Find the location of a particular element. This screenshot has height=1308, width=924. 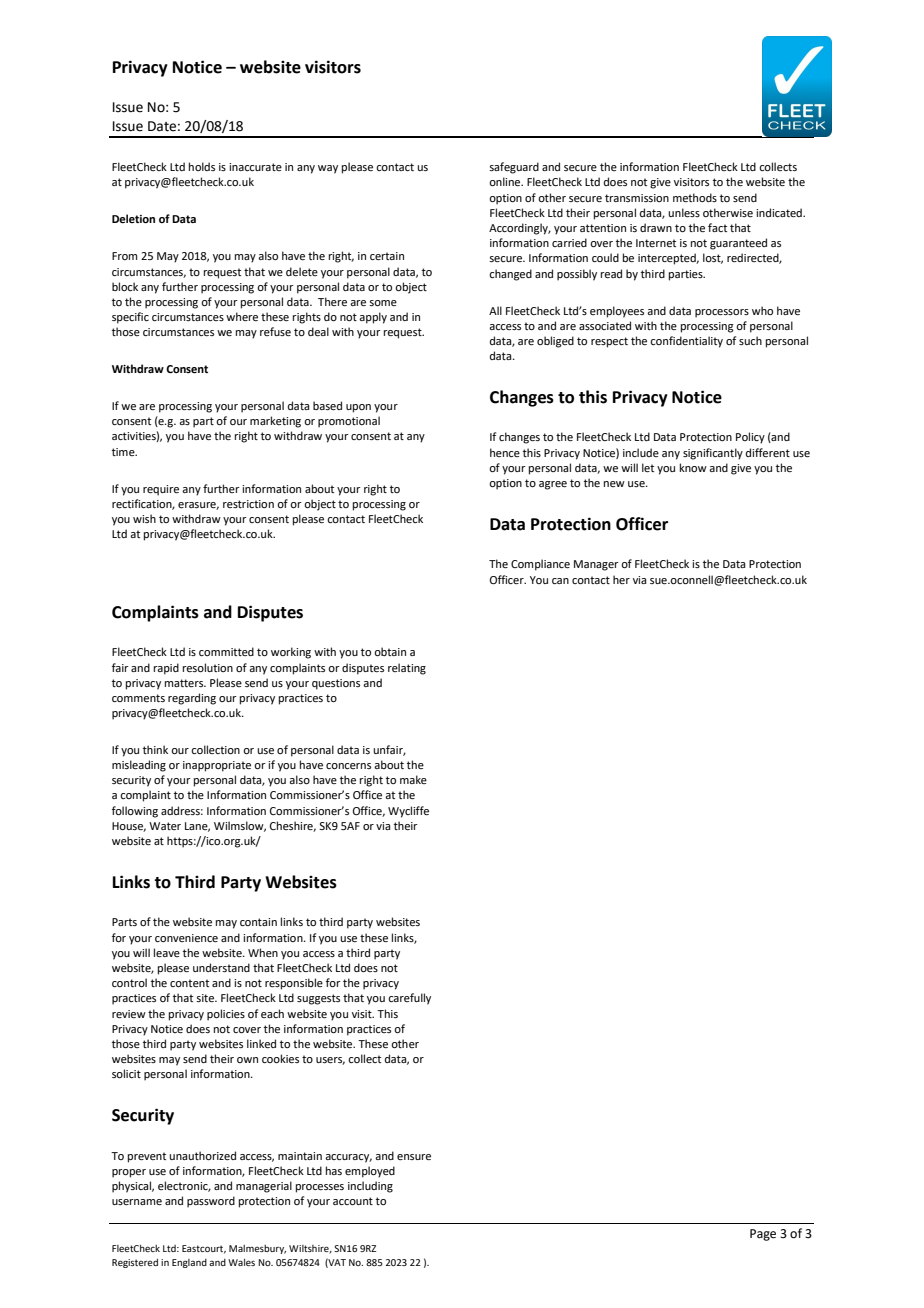

Compliance is located at coordinates (540, 565).
